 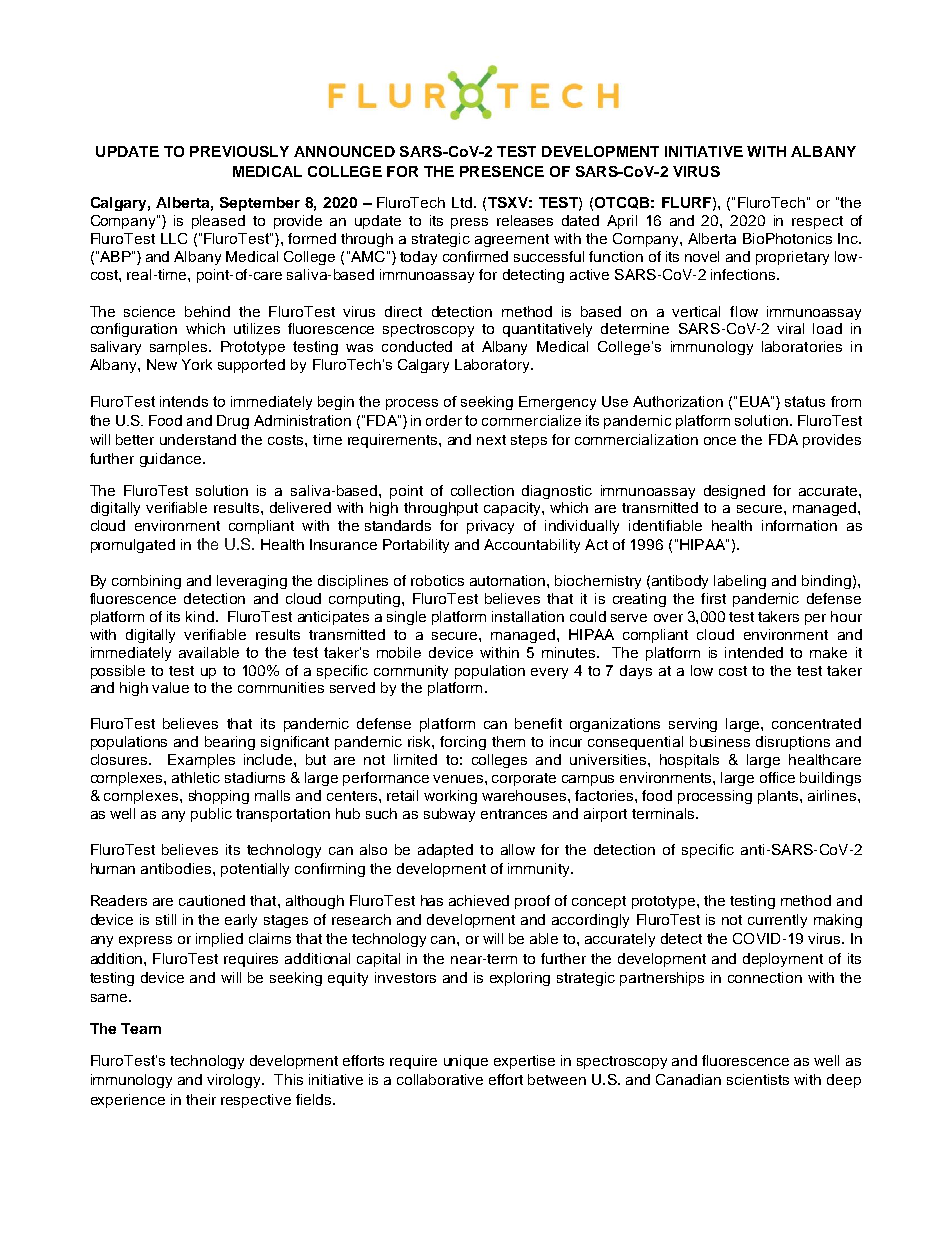 What do you see at coordinates (239, 151) in the page?
I see `PREVIOUSLY` at bounding box center [239, 151].
